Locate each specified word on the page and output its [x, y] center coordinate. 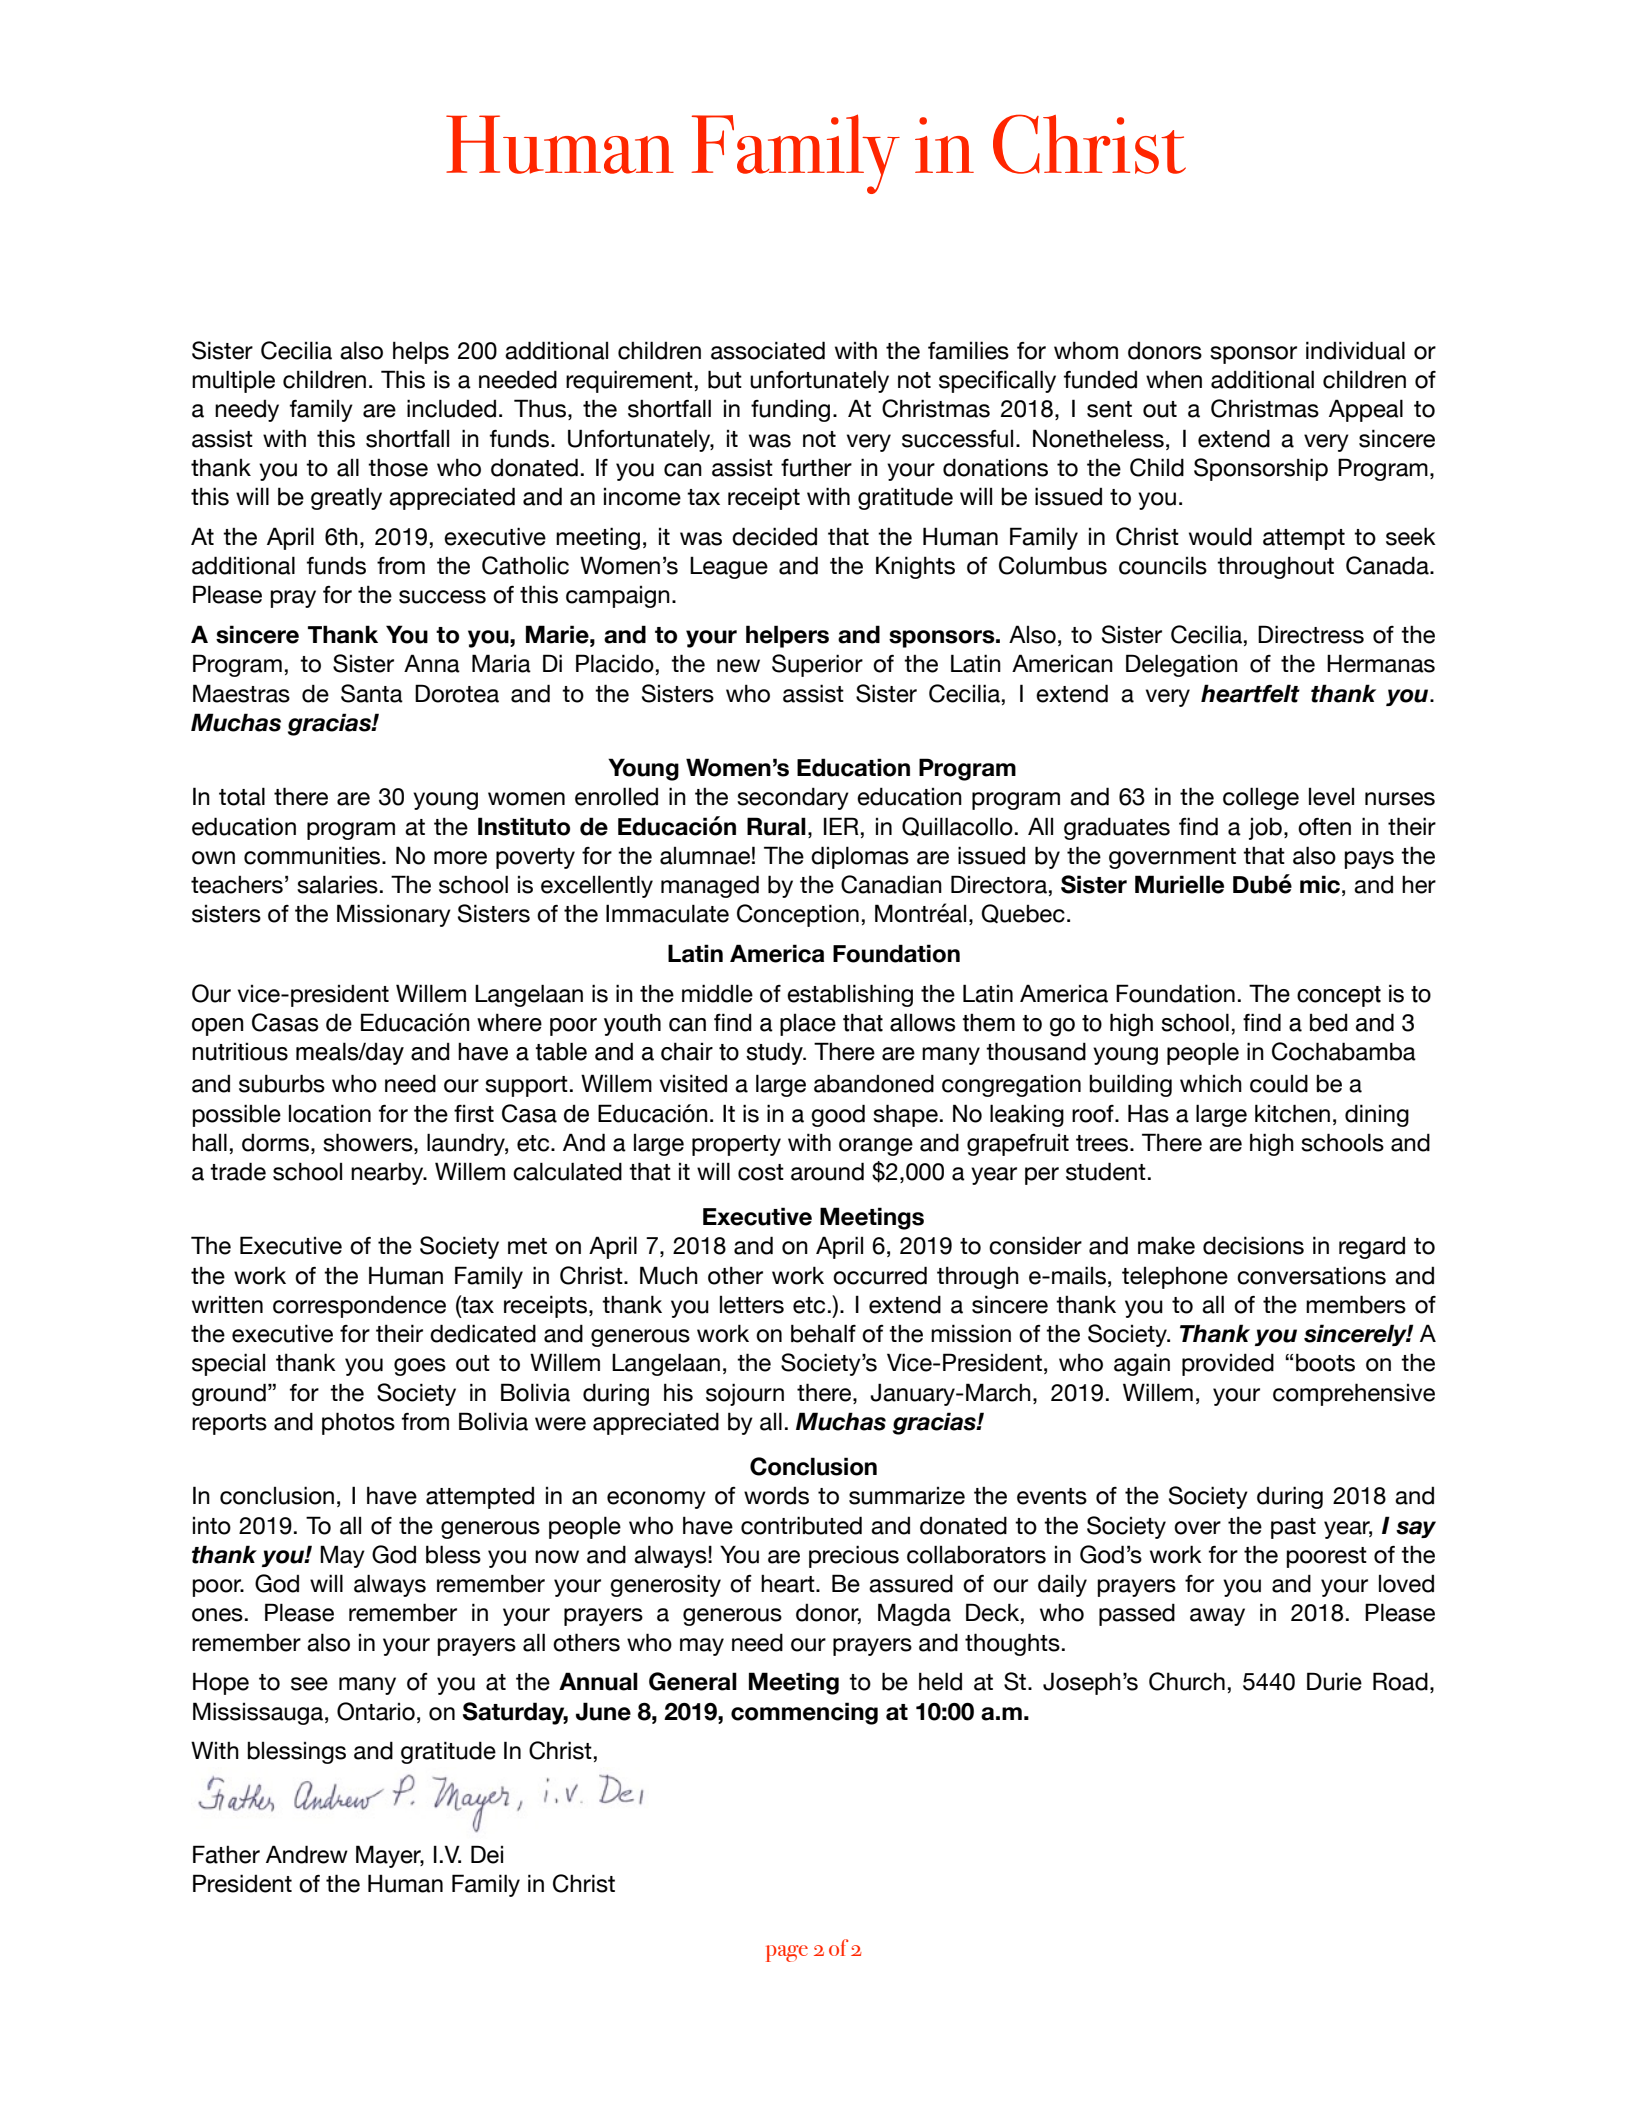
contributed [801, 1525]
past [1293, 1528]
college [1261, 798]
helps [421, 352]
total [242, 796]
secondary [793, 798]
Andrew [307, 1854]
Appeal [1366, 410]
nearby [388, 1173]
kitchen [1292, 1113]
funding [790, 410]
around [827, 1171]
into [212, 1526]
